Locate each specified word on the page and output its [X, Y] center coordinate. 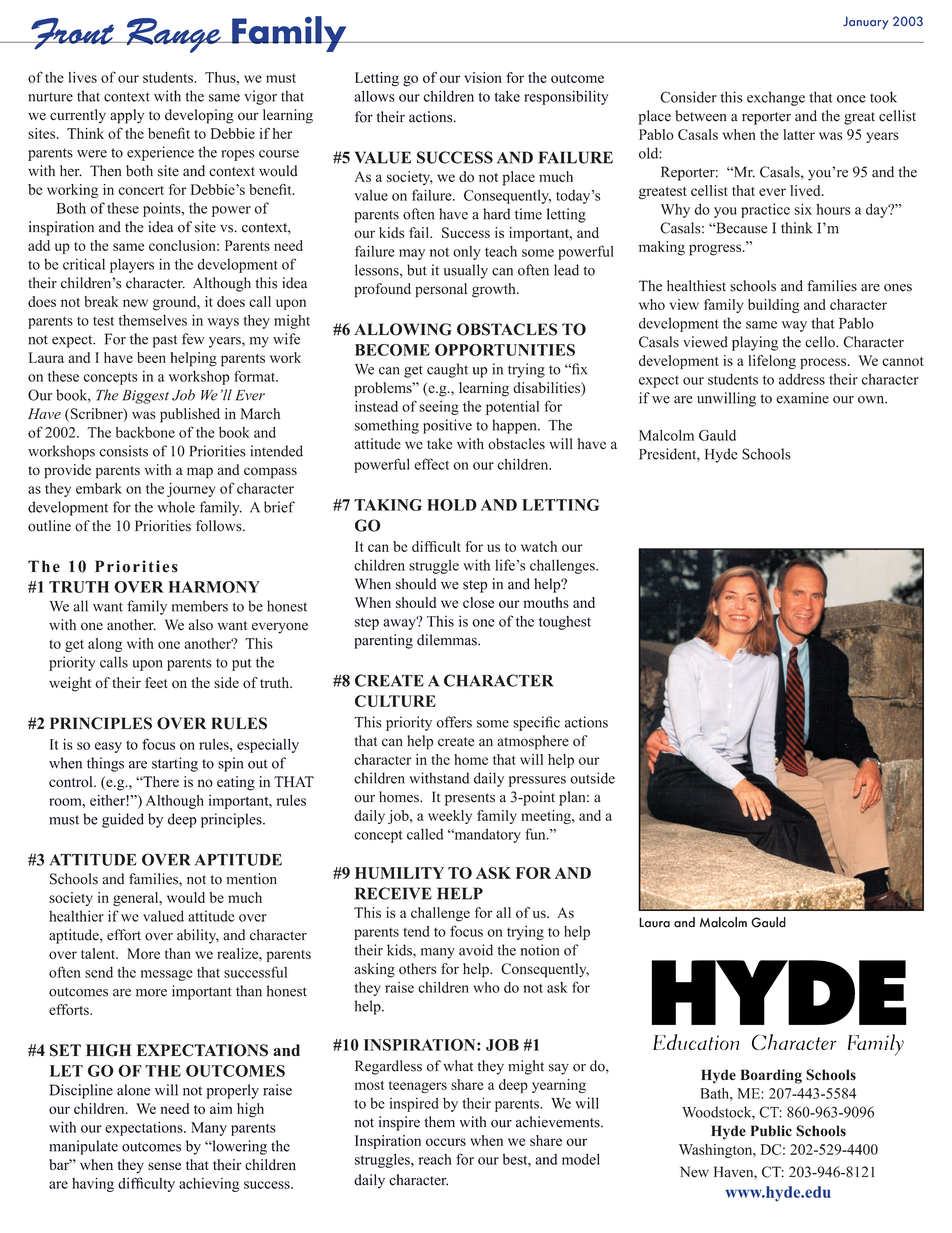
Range [173, 35]
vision [483, 77]
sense [164, 1166]
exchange [776, 98]
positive [447, 426]
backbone [145, 432]
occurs [446, 1142]
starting [175, 764]
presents [469, 799]
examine [802, 398]
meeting [547, 817]
